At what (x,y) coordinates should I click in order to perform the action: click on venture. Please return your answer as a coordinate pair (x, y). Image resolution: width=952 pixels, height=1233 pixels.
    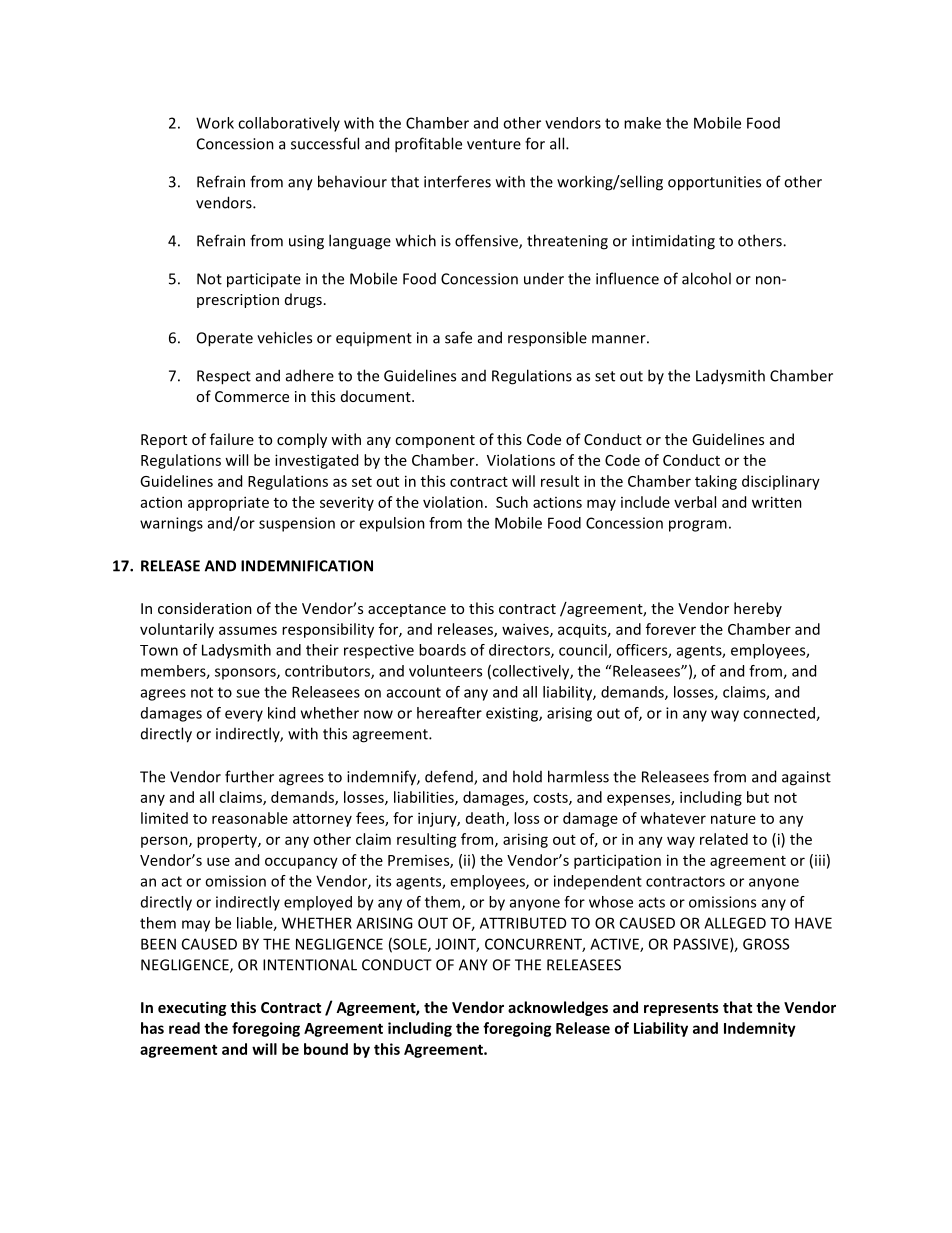
    Looking at the image, I should click on (494, 144).
